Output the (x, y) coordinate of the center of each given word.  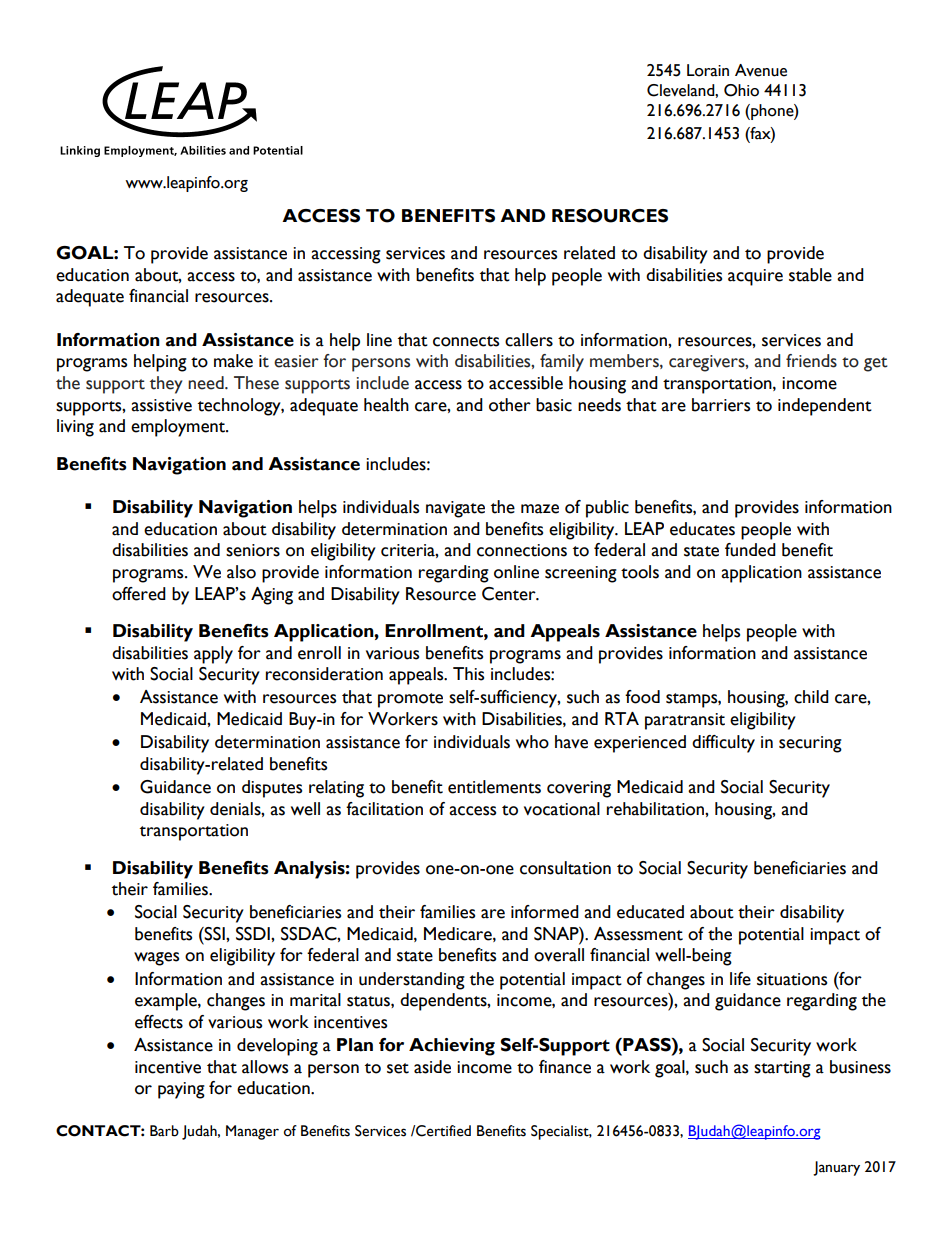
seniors (253, 550)
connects (466, 341)
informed (545, 912)
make (233, 361)
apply (213, 655)
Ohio (741, 90)
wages (156, 959)
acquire (755, 277)
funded (750, 550)
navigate (455, 509)
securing (810, 744)
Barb (164, 1131)
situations (792, 979)
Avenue (761, 70)
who (532, 742)
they (166, 385)
